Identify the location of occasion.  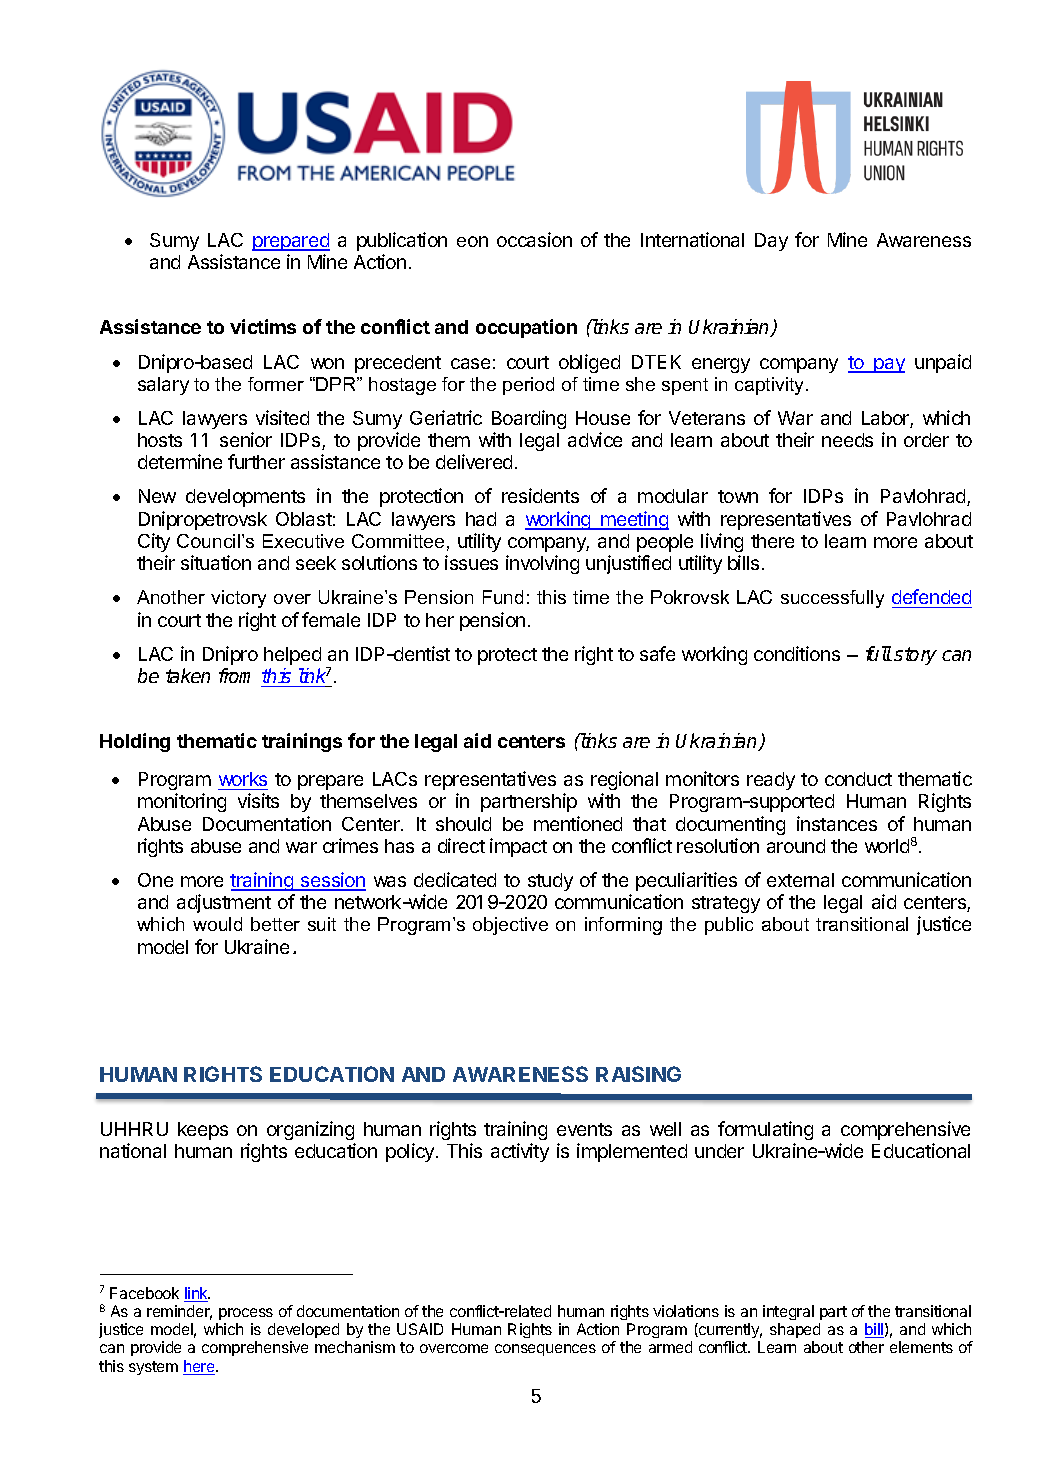
(534, 239).
